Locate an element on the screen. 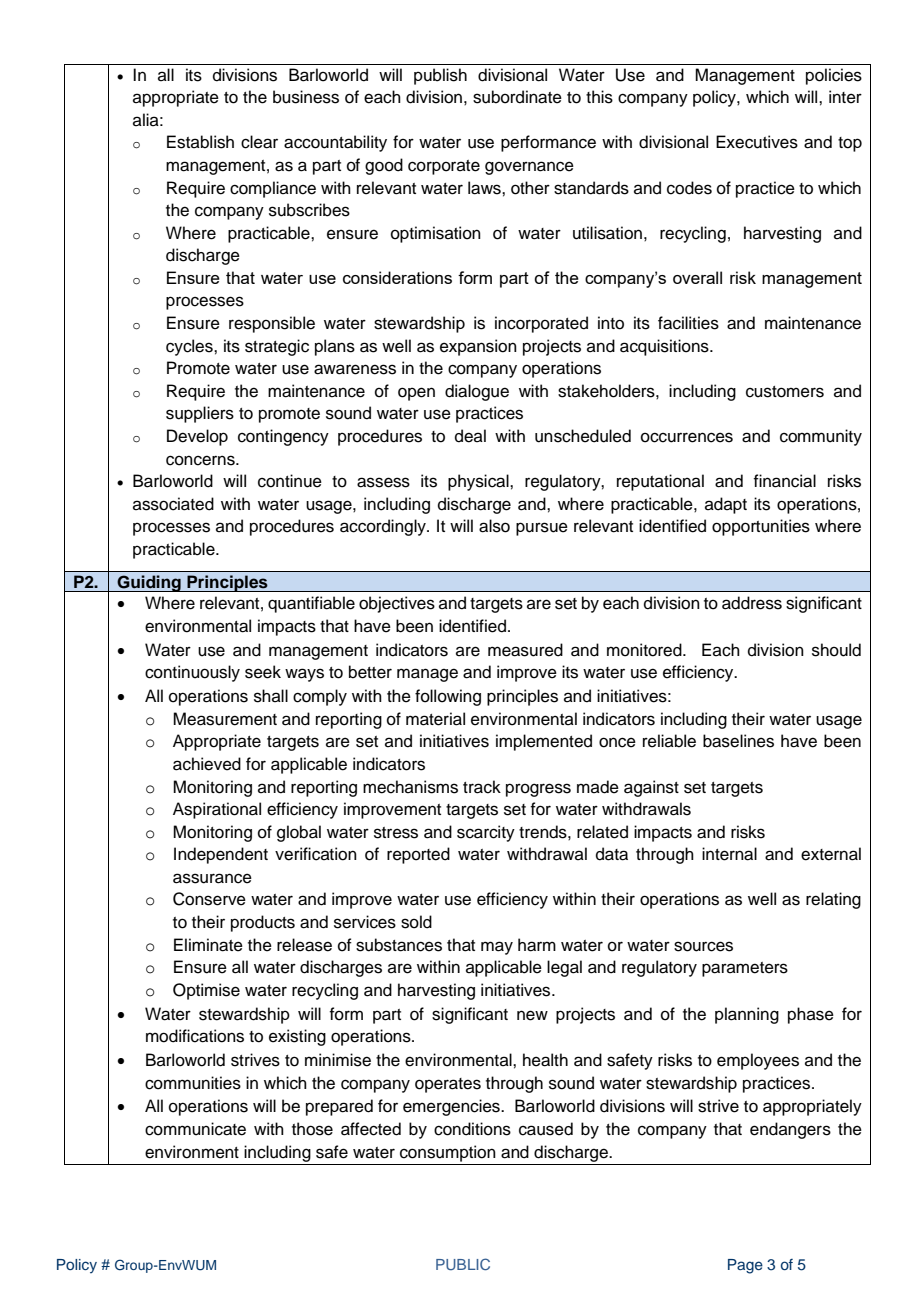 The height and width of the screenshot is (1308, 924). clear is located at coordinates (259, 142).
